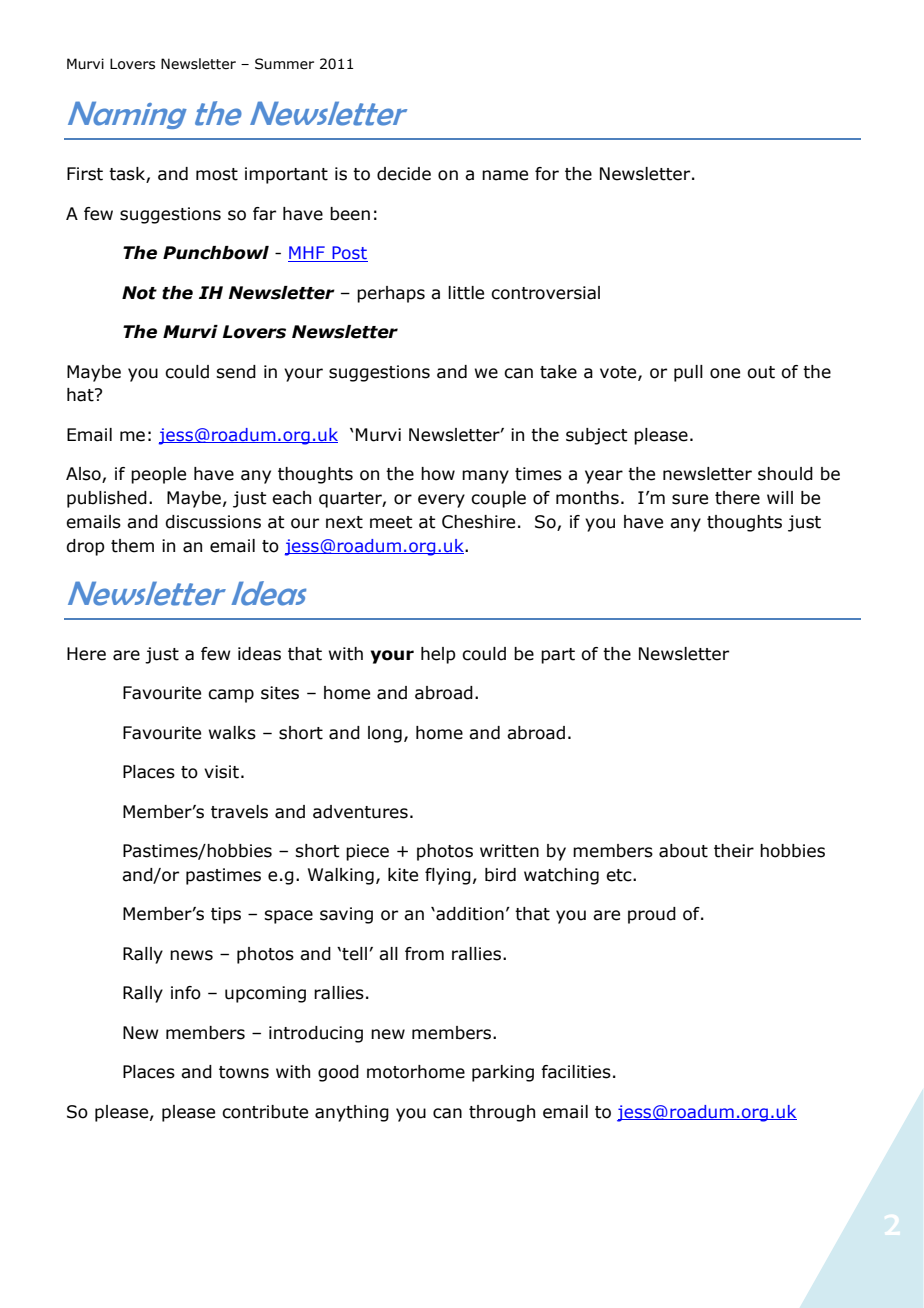 This screenshot has width=924, height=1308. What do you see at coordinates (438, 474) in the screenshot?
I see `how` at bounding box center [438, 474].
